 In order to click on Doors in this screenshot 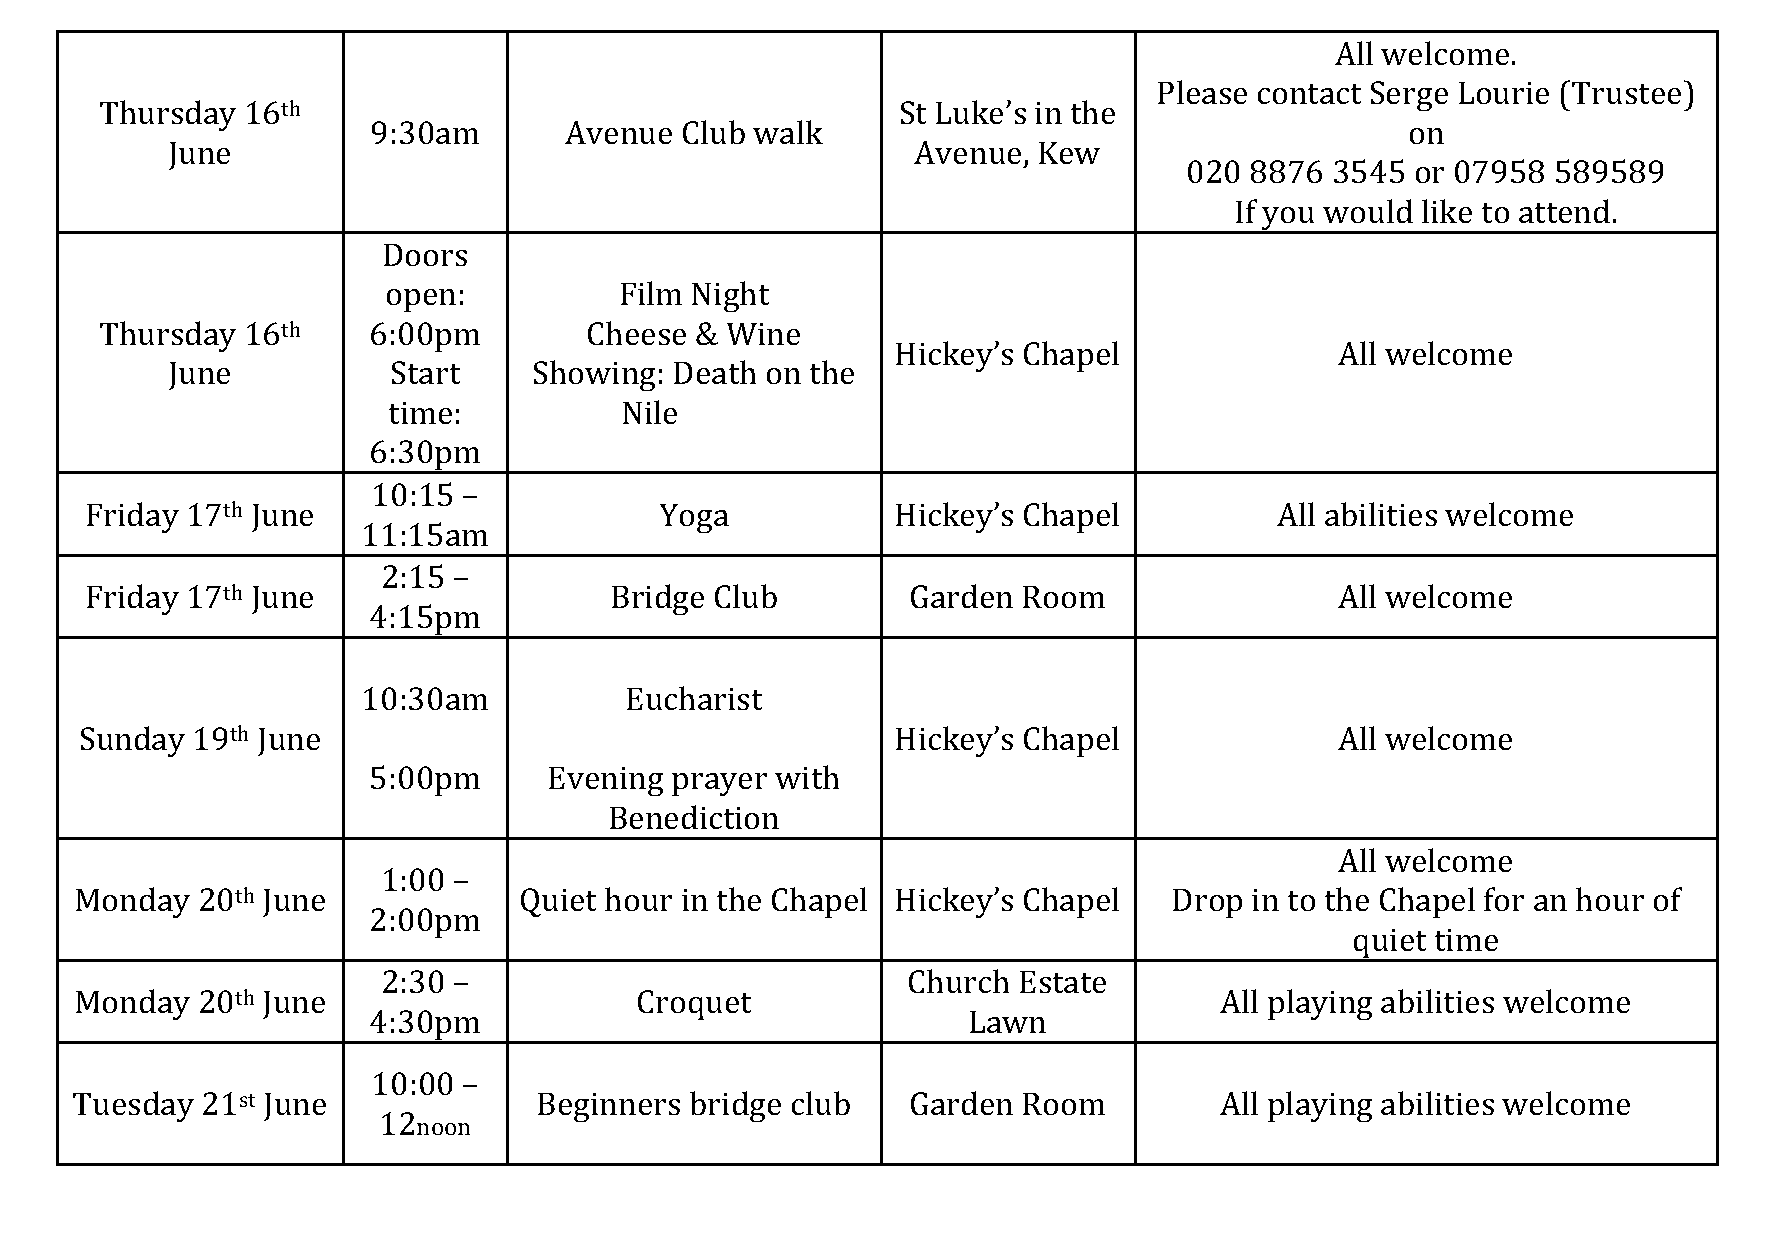, I will do `click(425, 255)`.
